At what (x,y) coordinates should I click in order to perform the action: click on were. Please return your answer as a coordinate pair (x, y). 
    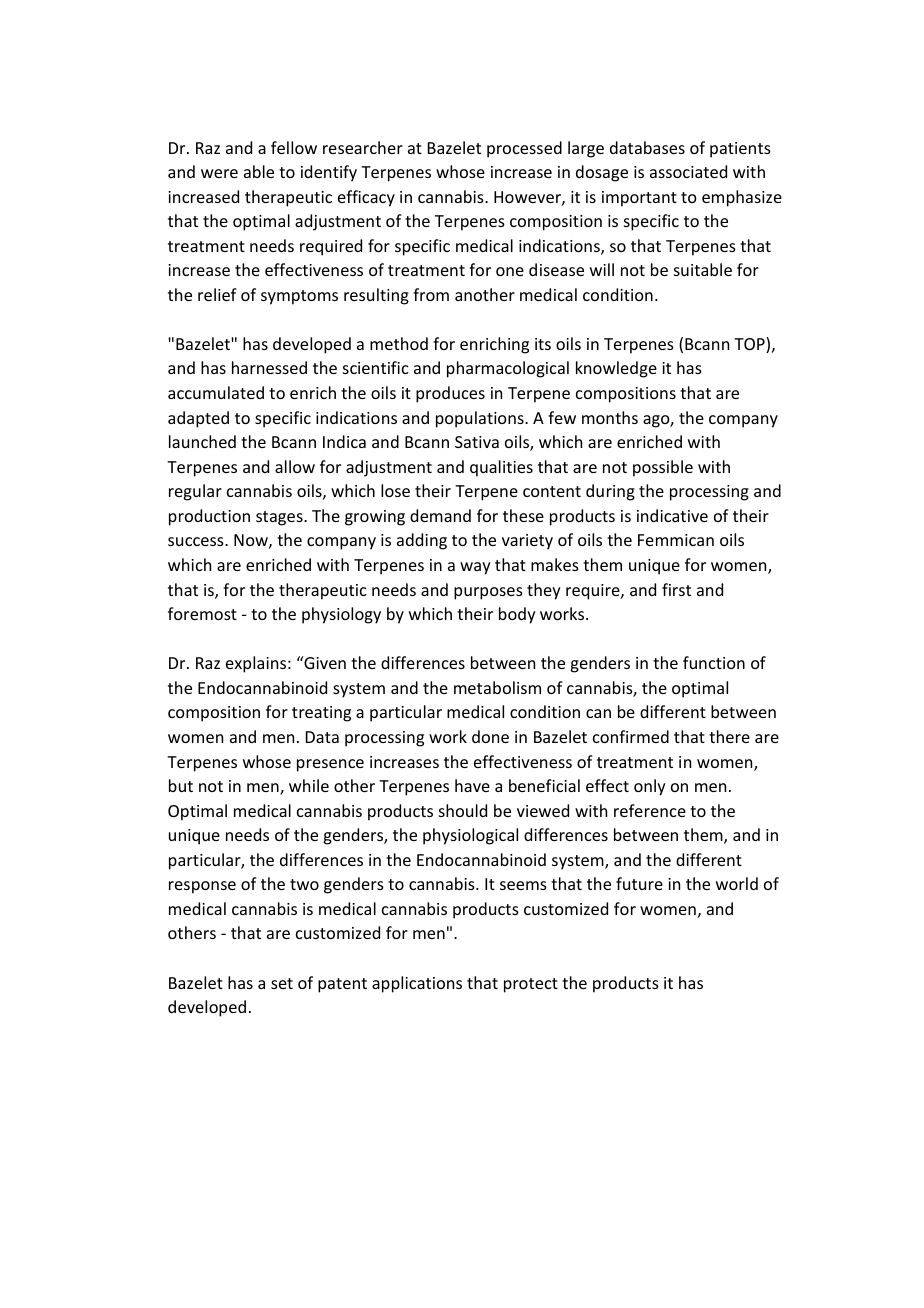
    Looking at the image, I should click on (219, 173).
